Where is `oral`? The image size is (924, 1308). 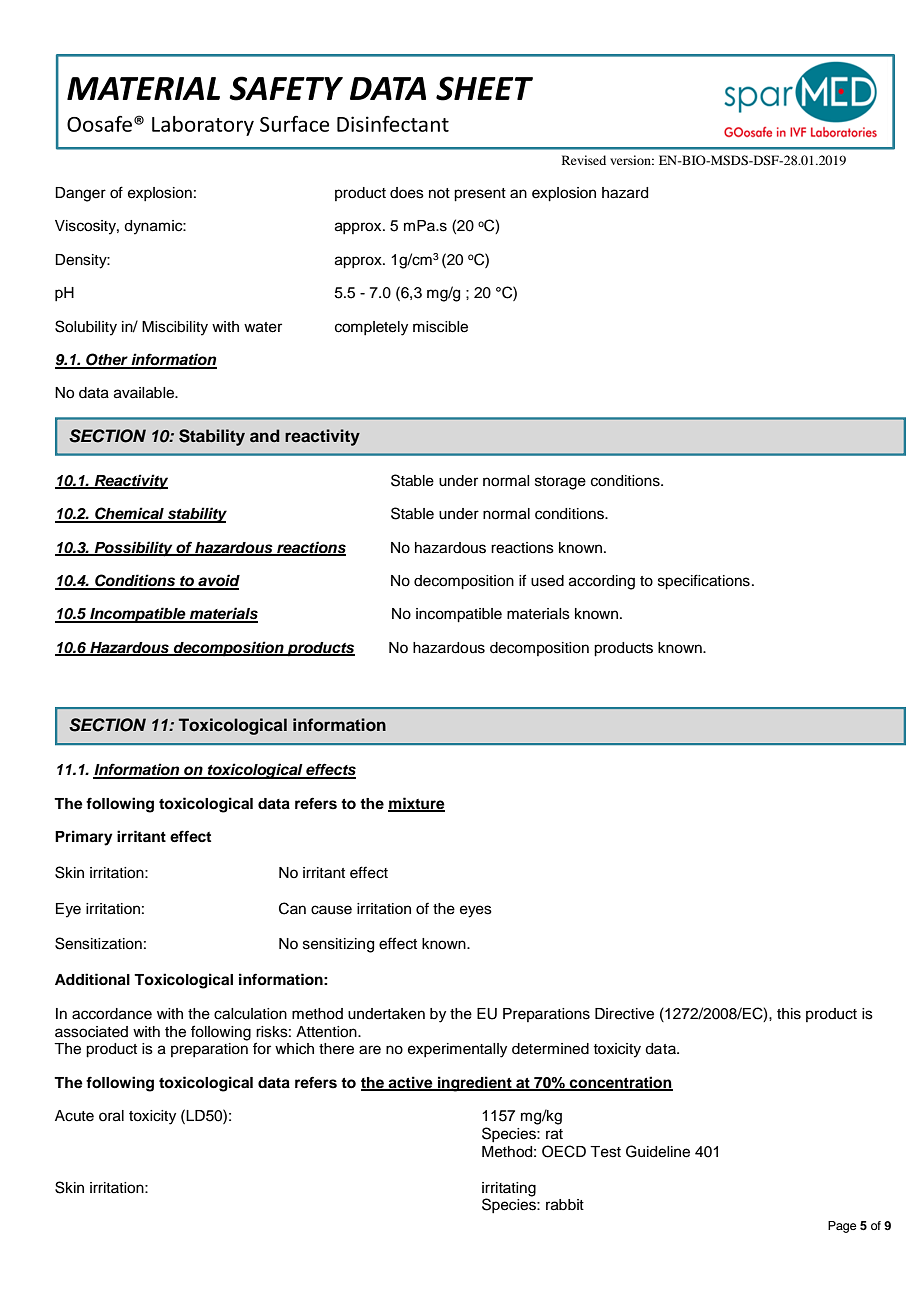
oral is located at coordinates (111, 1116).
